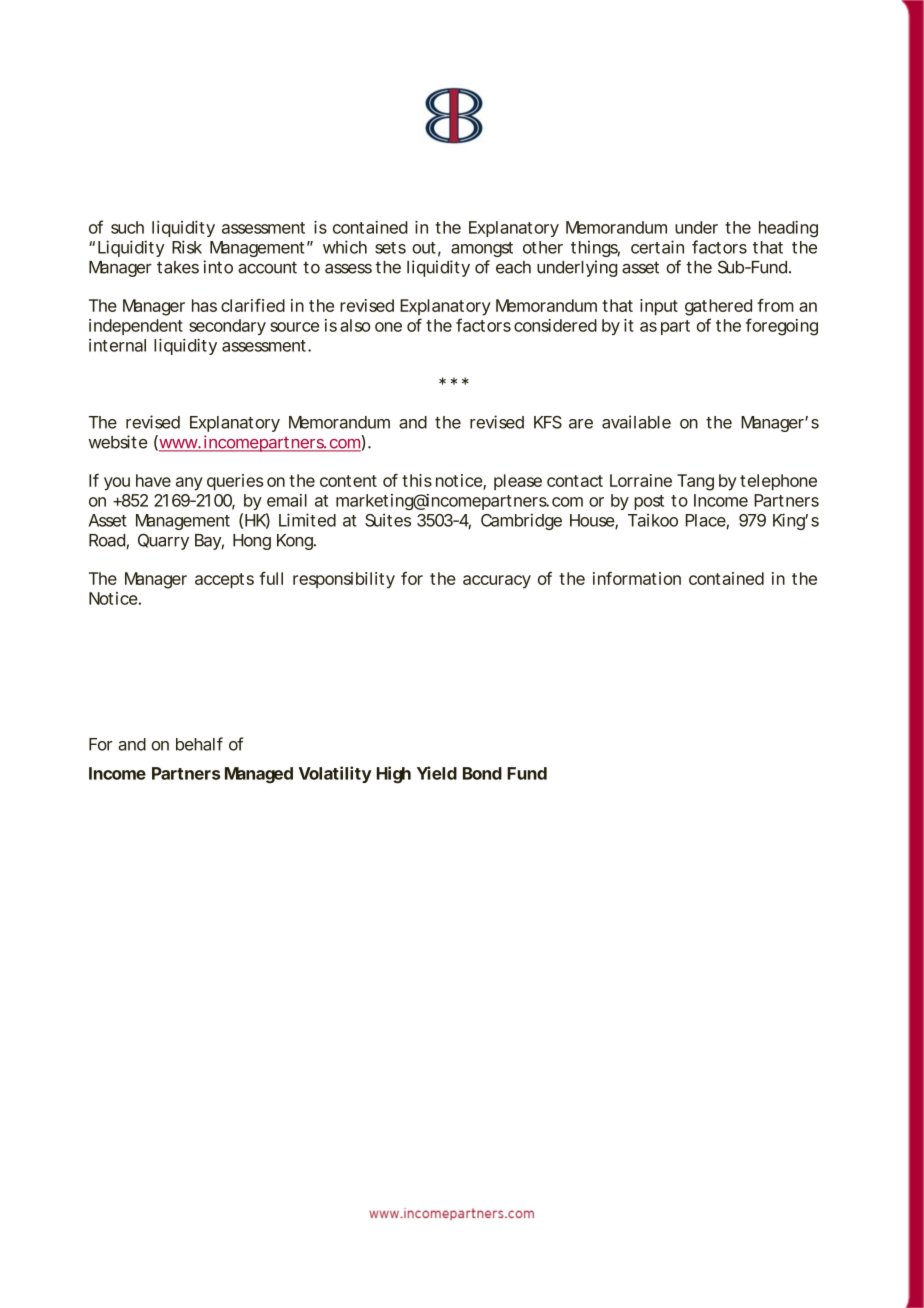  What do you see at coordinates (695, 482) in the screenshot?
I see `Tang` at bounding box center [695, 482].
